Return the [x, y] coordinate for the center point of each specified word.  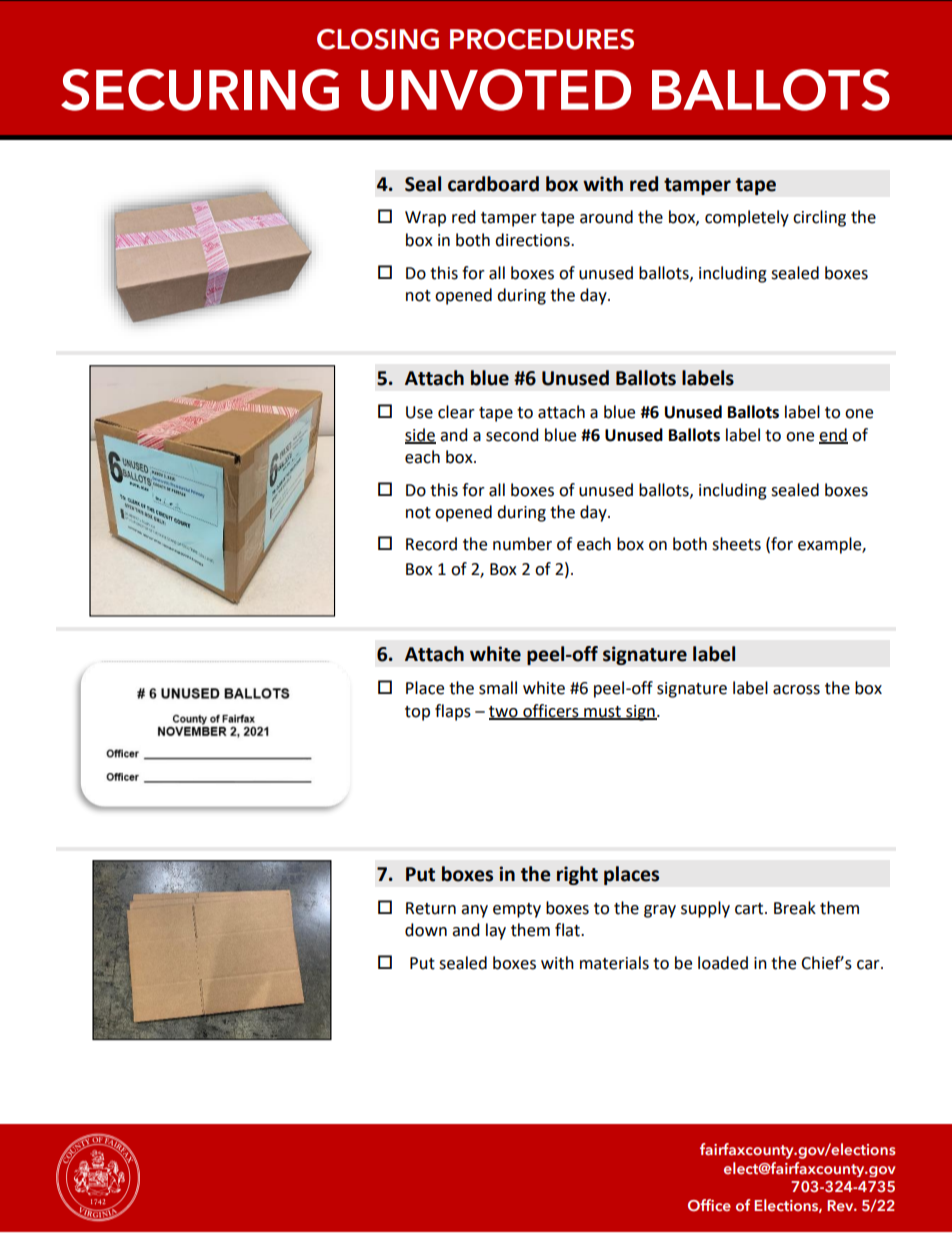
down [426, 930]
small [498, 688]
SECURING [200, 90]
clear [456, 412]
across [796, 690]
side [420, 435]
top [417, 713]
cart [750, 909]
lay [496, 931]
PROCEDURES [542, 39]
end [833, 435]
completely [747, 218]
